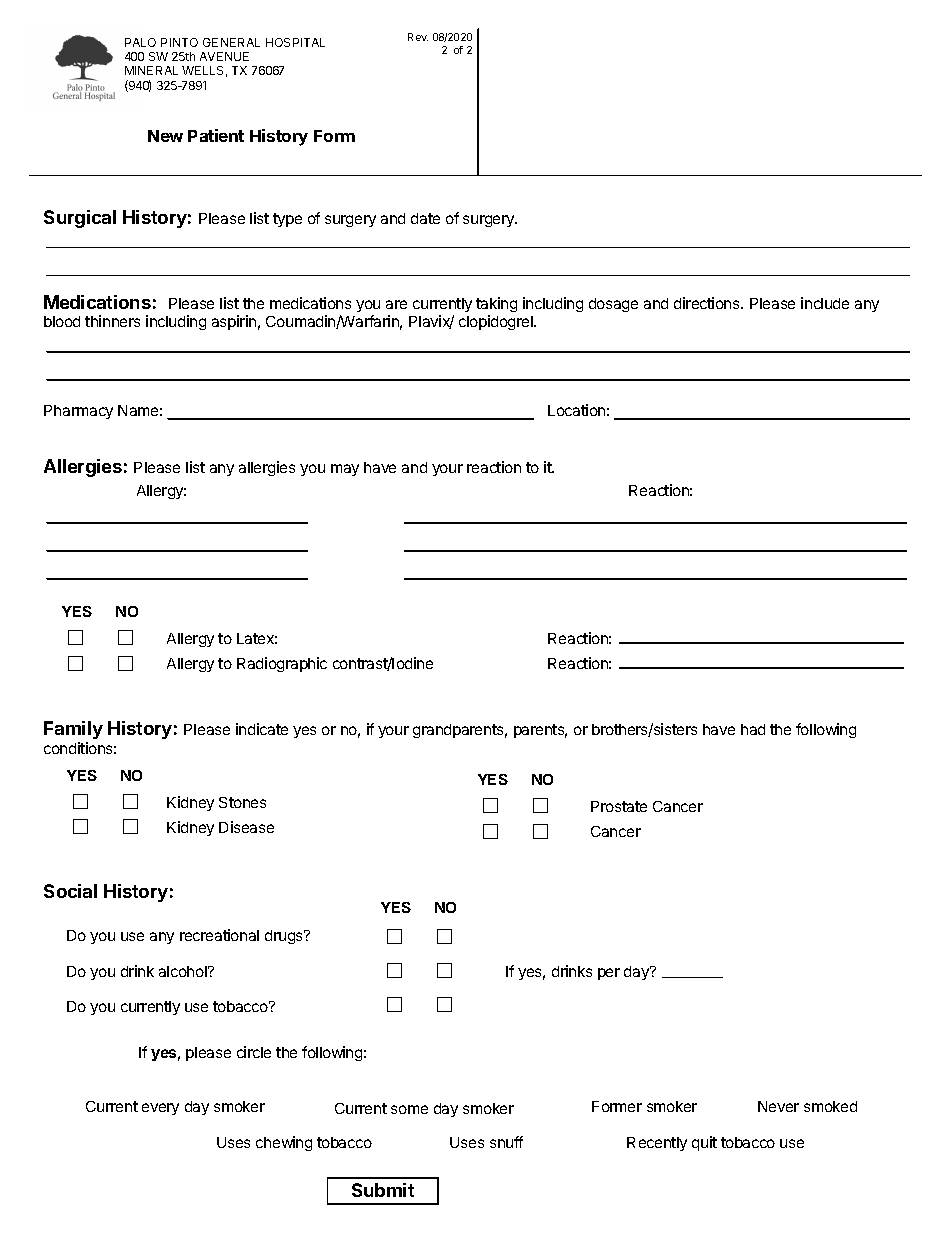  Describe the element at coordinates (78, 412) in the image. I see `Pharmacy` at that location.
